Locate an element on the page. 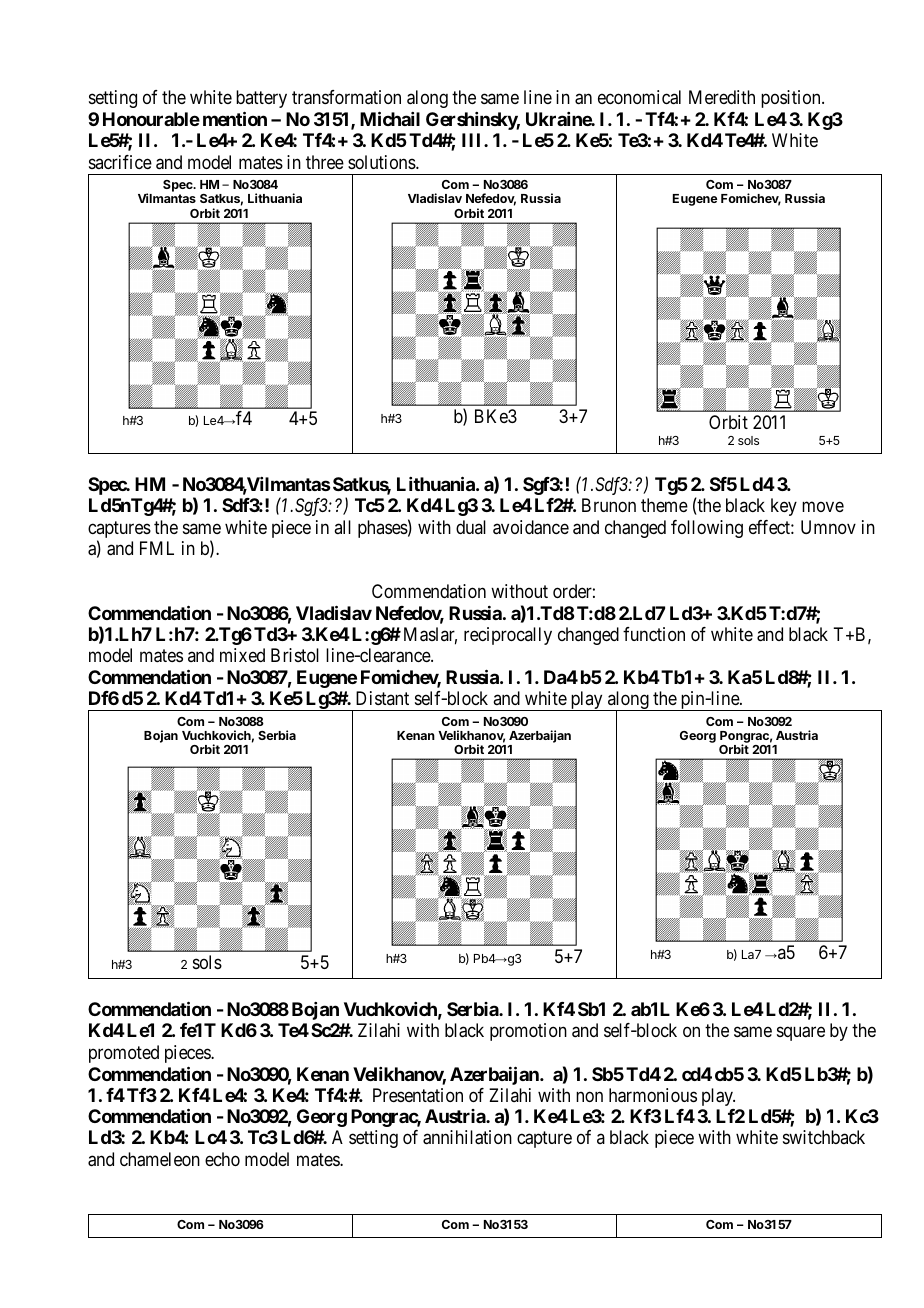 The width and height of the image is (924, 1308). key is located at coordinates (784, 507).
